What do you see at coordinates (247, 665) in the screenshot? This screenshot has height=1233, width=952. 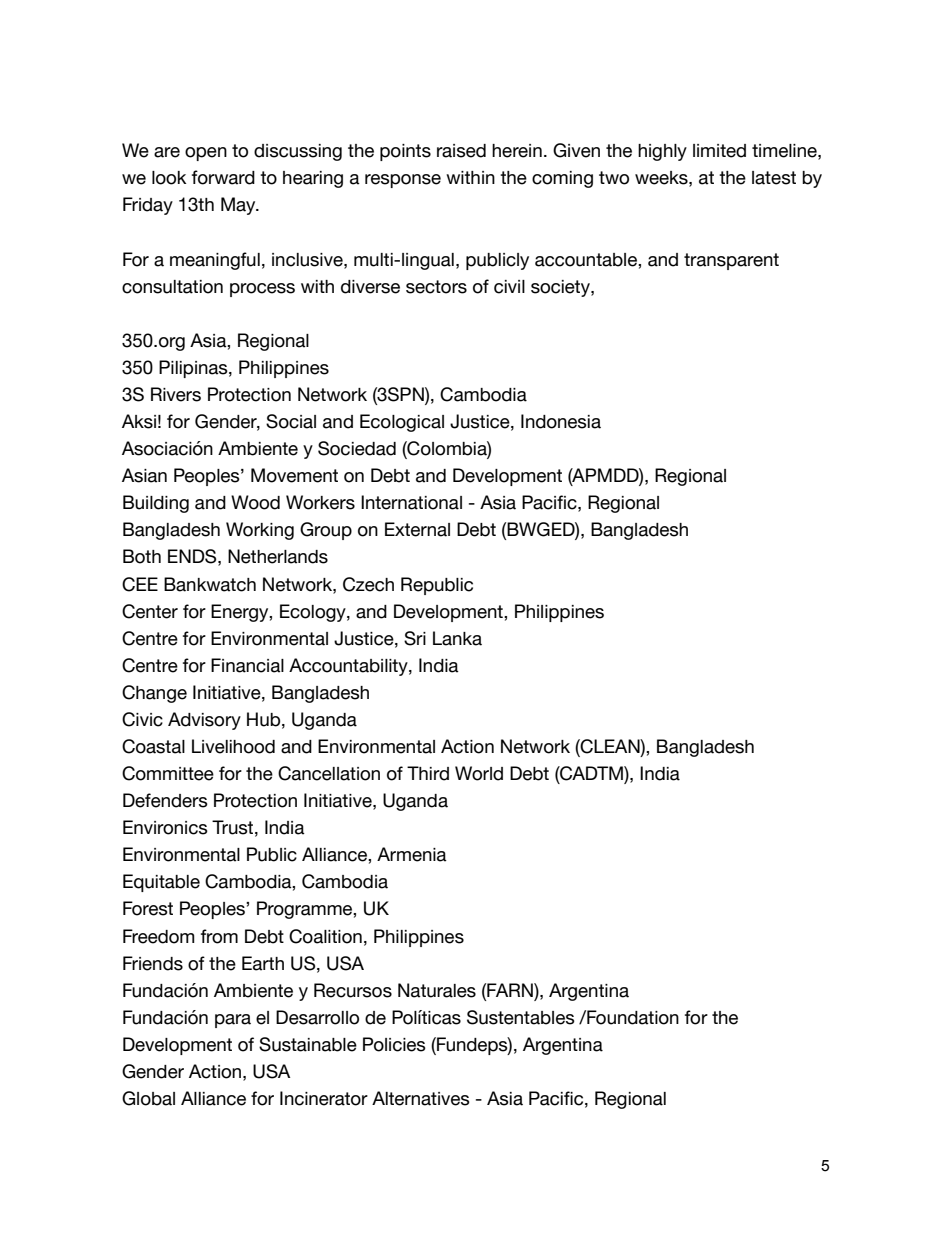 I see `Financial` at bounding box center [247, 665].
